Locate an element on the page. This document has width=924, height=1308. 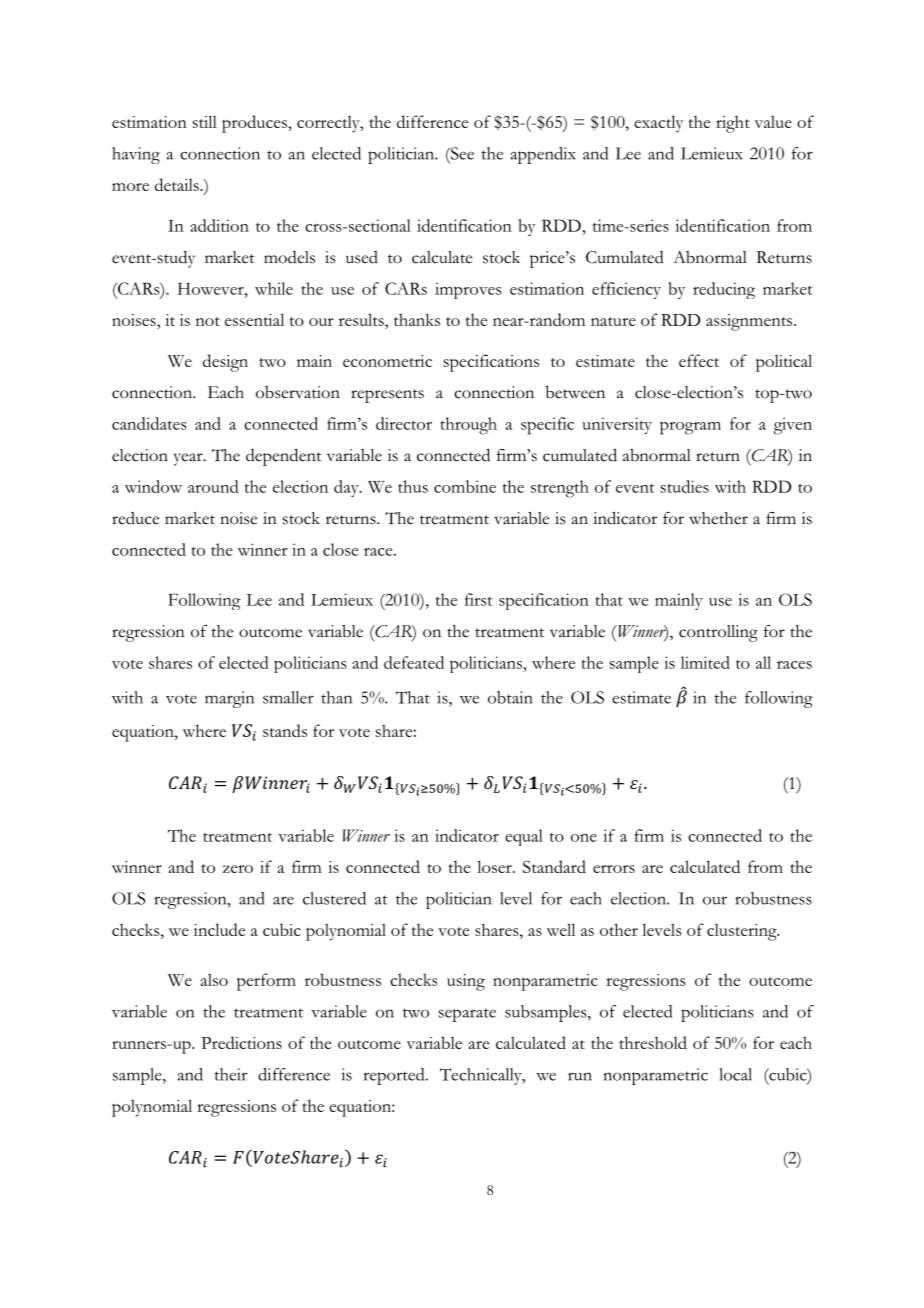
controlling is located at coordinates (718, 633).
